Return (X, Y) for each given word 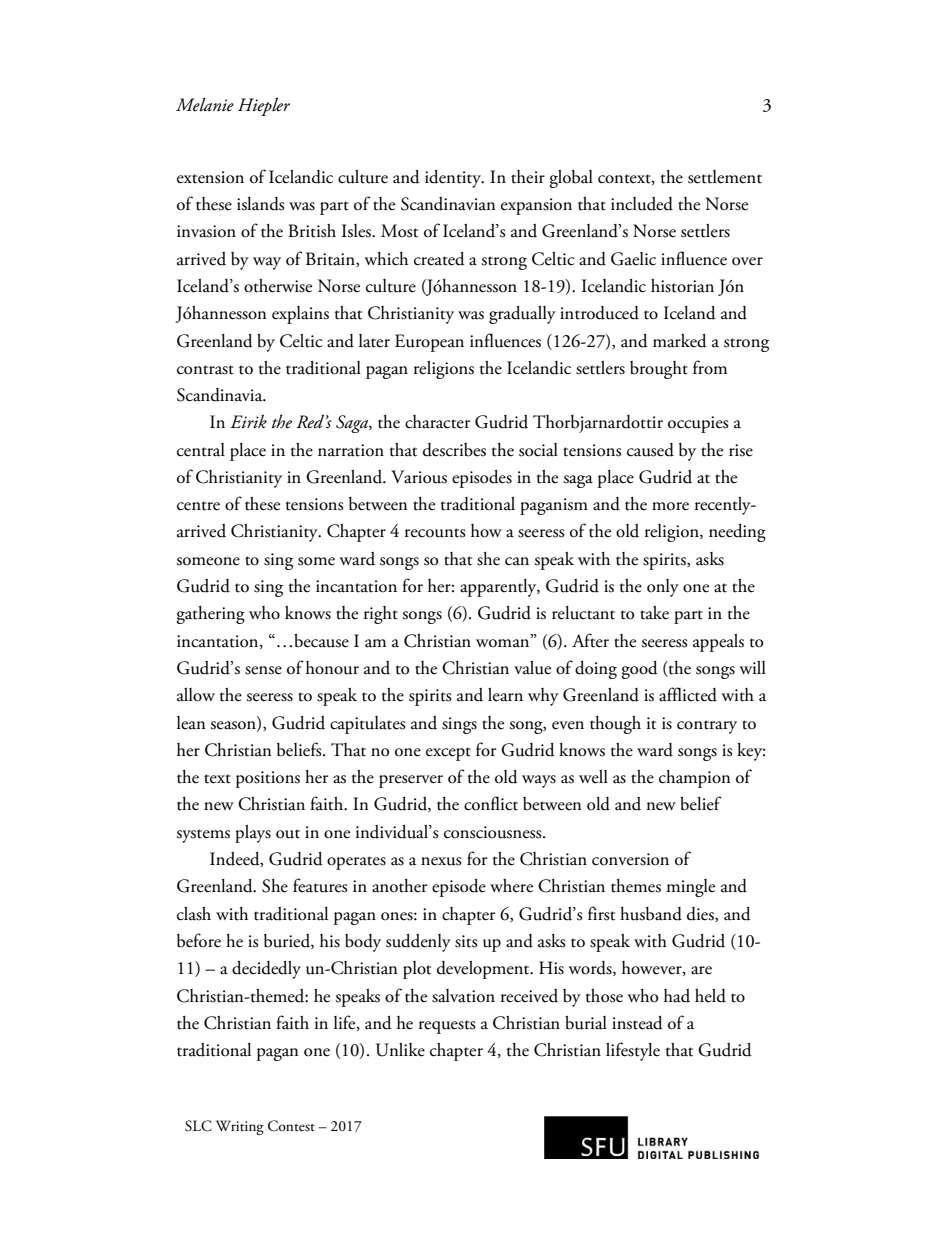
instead (637, 1023)
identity (454, 179)
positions (268, 779)
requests (447, 1027)
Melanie (205, 104)
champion (695, 779)
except (448, 754)
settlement (725, 177)
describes (454, 450)
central (201, 450)
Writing (240, 1127)
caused (650, 450)
